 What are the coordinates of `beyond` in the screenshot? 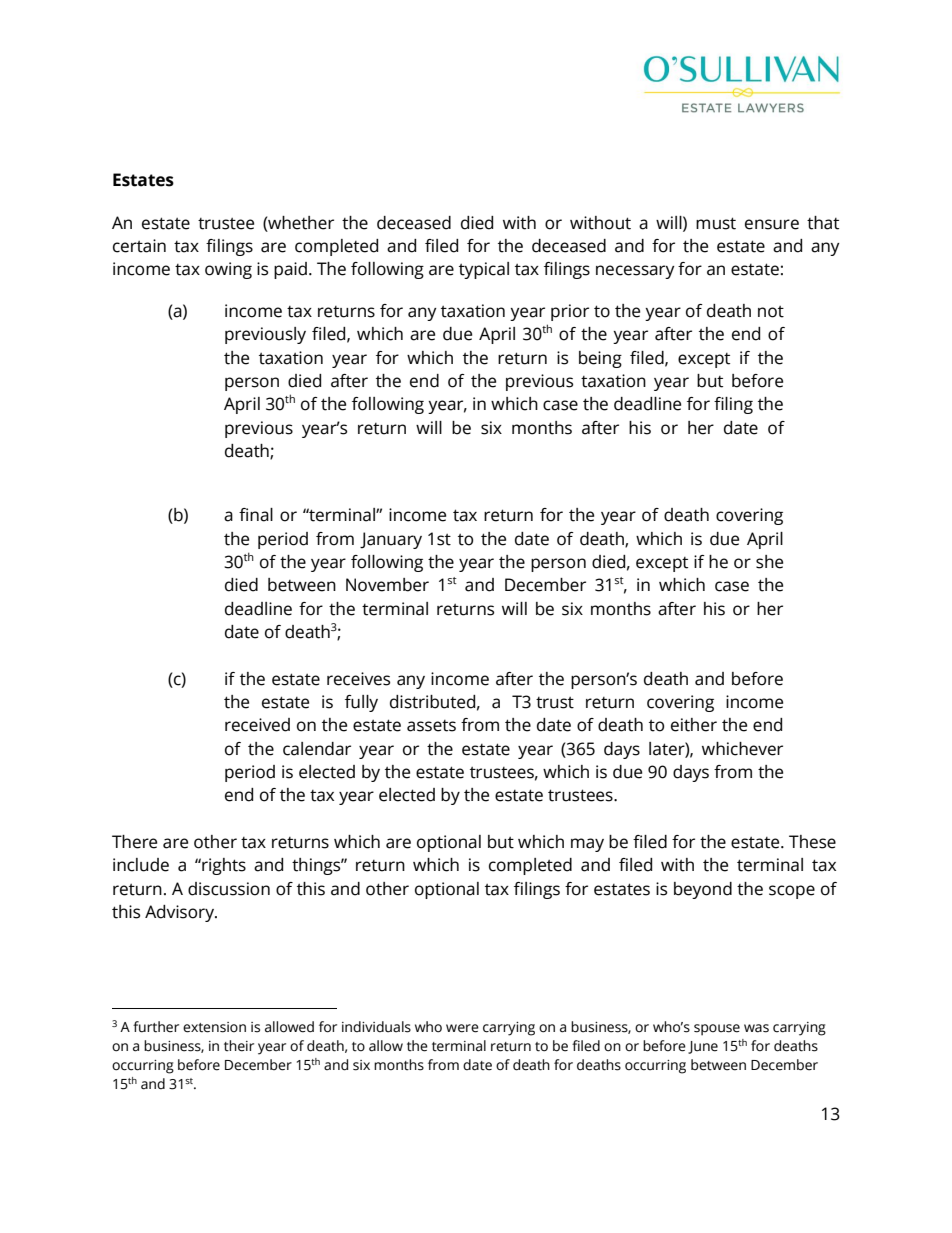 It's located at (703, 890).
